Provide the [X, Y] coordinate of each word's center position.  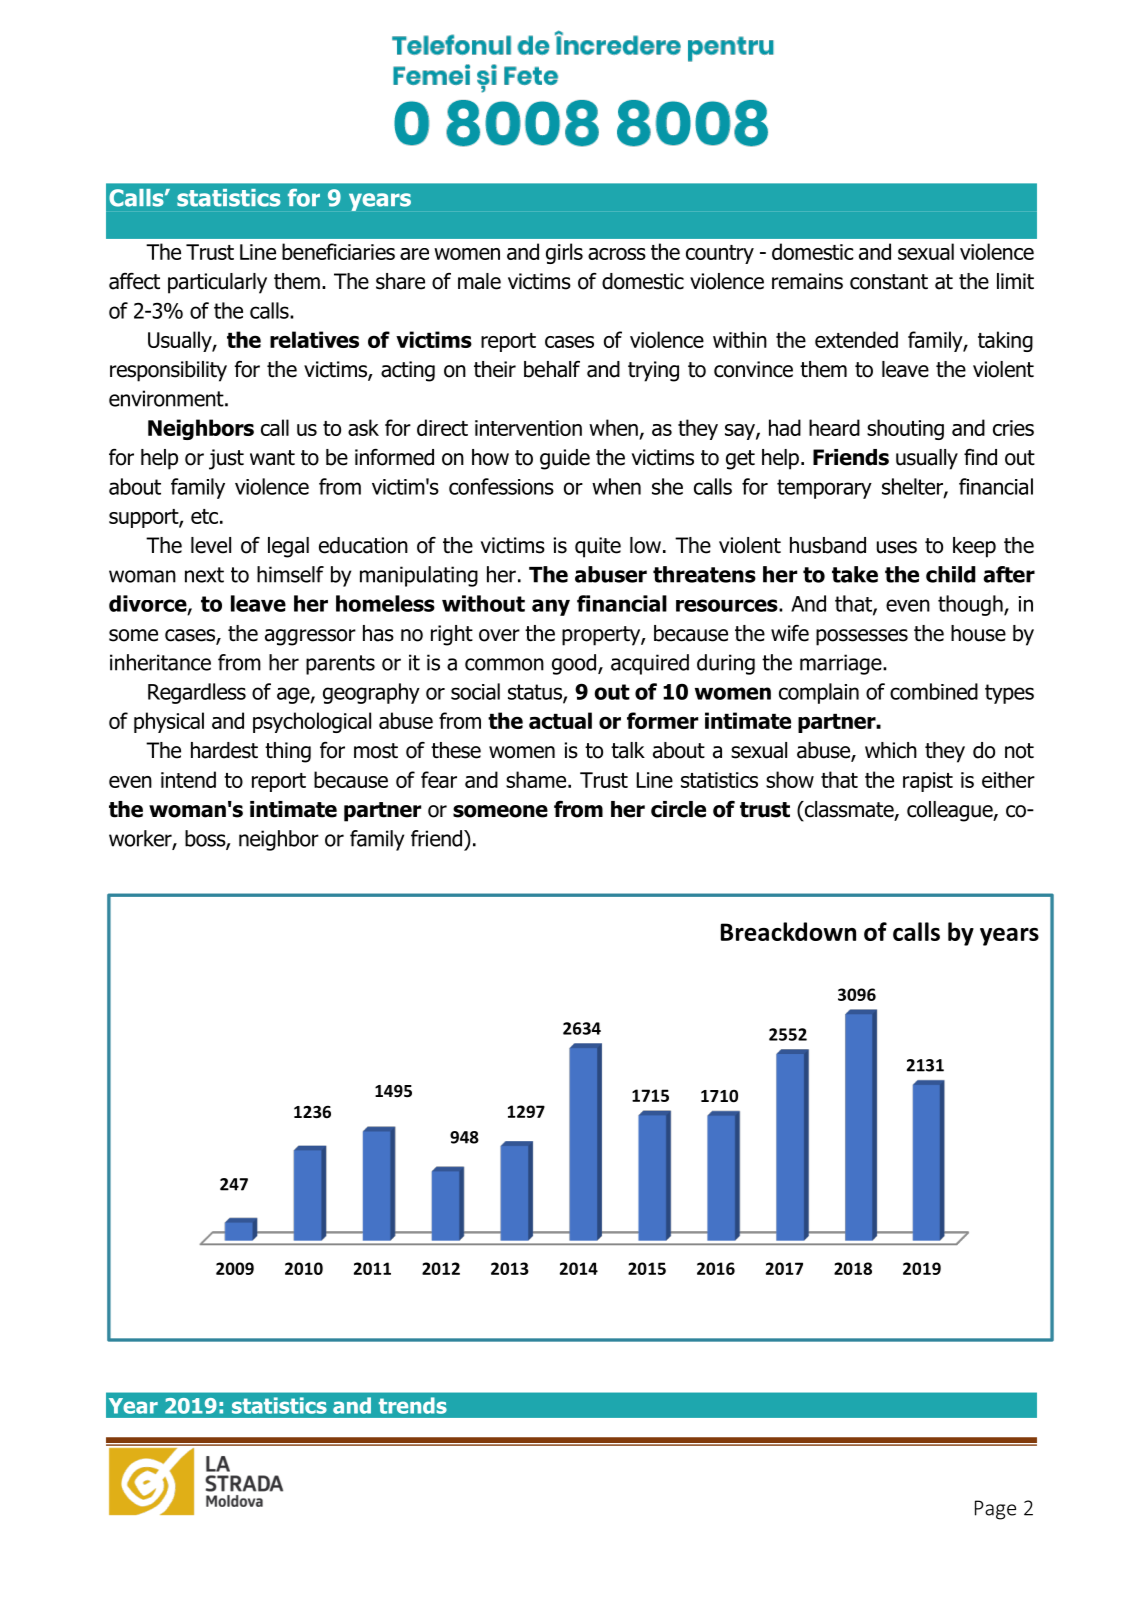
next [204, 575]
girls [564, 253]
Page [995, 1510]
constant [889, 282]
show [790, 779]
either [1008, 779]
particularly [217, 283]
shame [536, 779]
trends [413, 1405]
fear [439, 779]
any [551, 607]
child [951, 574]
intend [188, 779]
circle [678, 809]
